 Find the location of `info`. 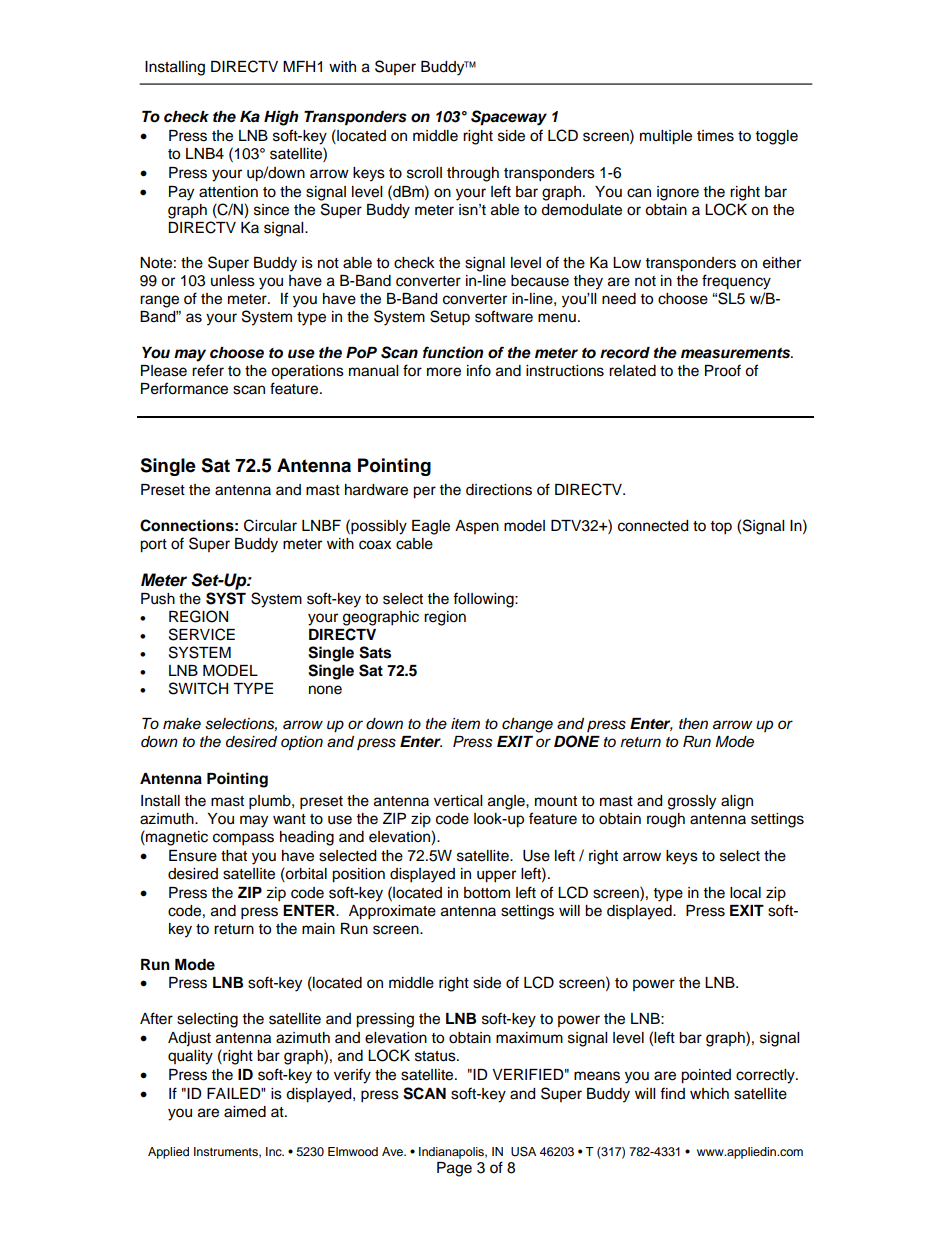

info is located at coordinates (479, 370).
